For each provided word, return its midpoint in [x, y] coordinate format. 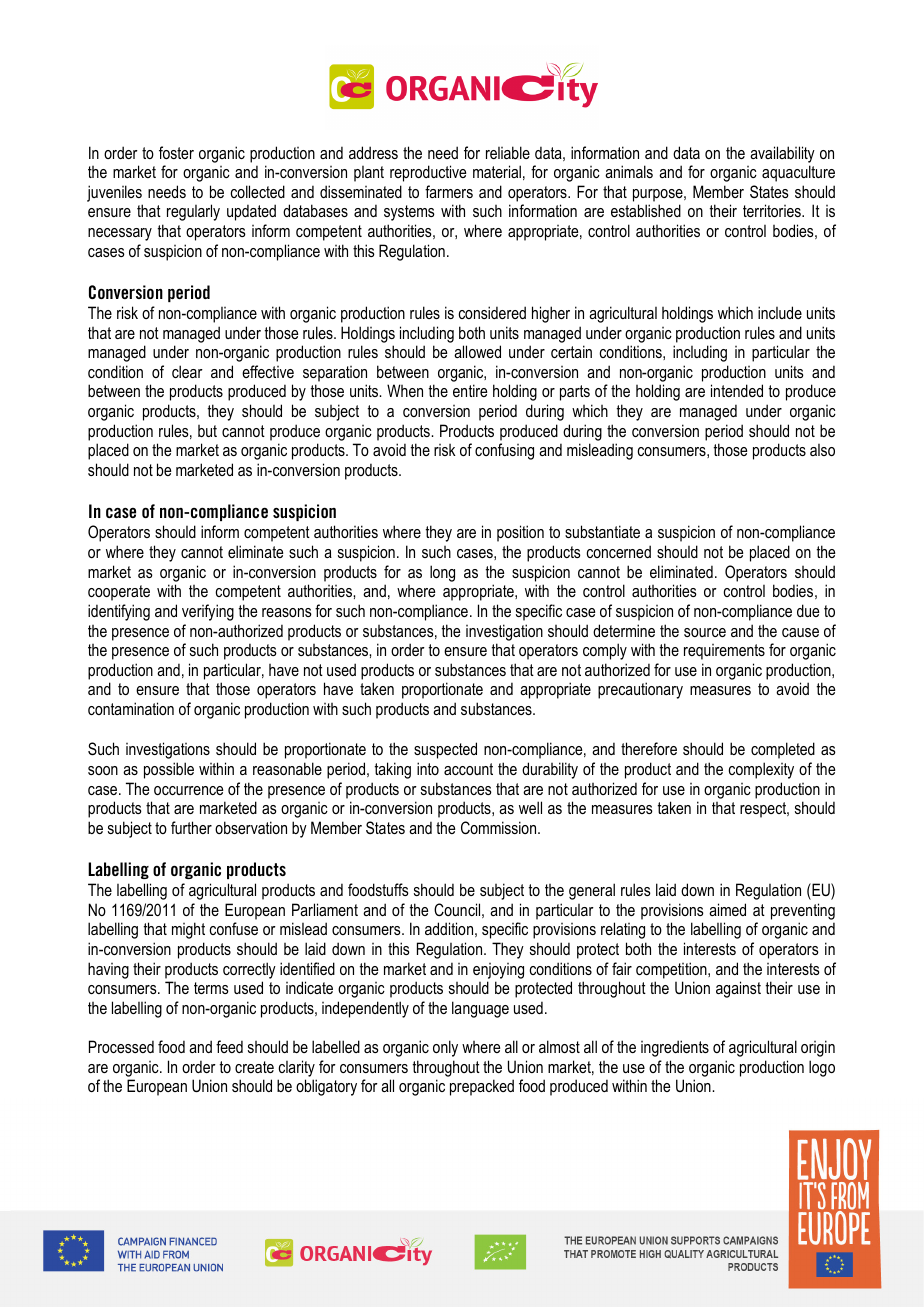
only [445, 1048]
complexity [761, 770]
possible [169, 770]
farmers [449, 191]
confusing [504, 451]
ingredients [675, 1048]
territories [773, 210]
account [468, 769]
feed [229, 1046]
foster [176, 152]
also [822, 450]
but [207, 431]
